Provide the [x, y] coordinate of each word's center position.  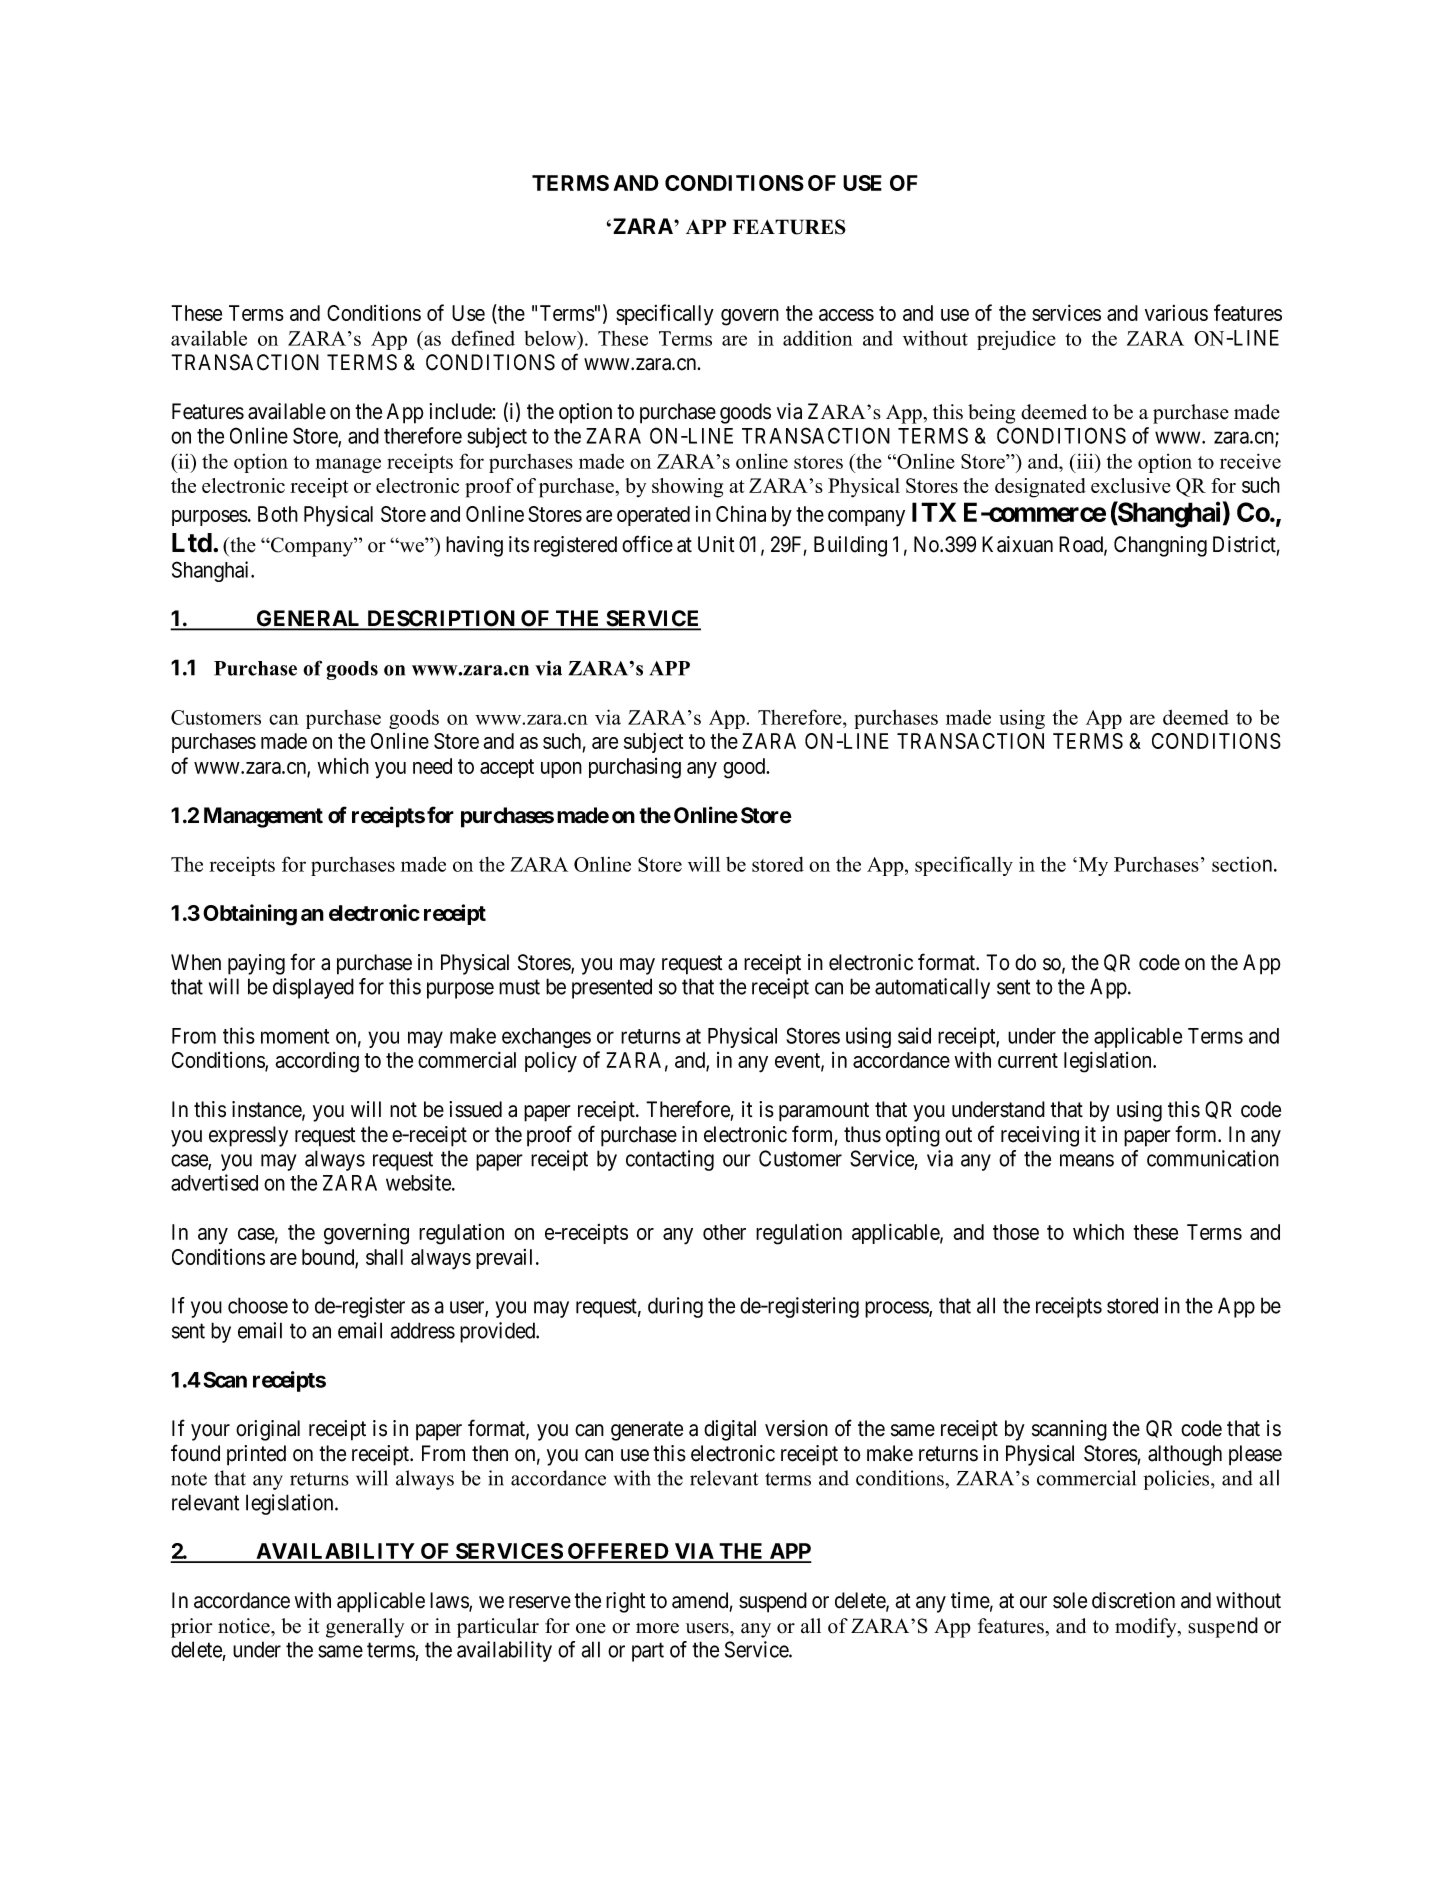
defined [483, 338]
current [1028, 1060]
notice [245, 1626]
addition [818, 338]
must [519, 987]
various [1176, 313]
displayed [313, 988]
